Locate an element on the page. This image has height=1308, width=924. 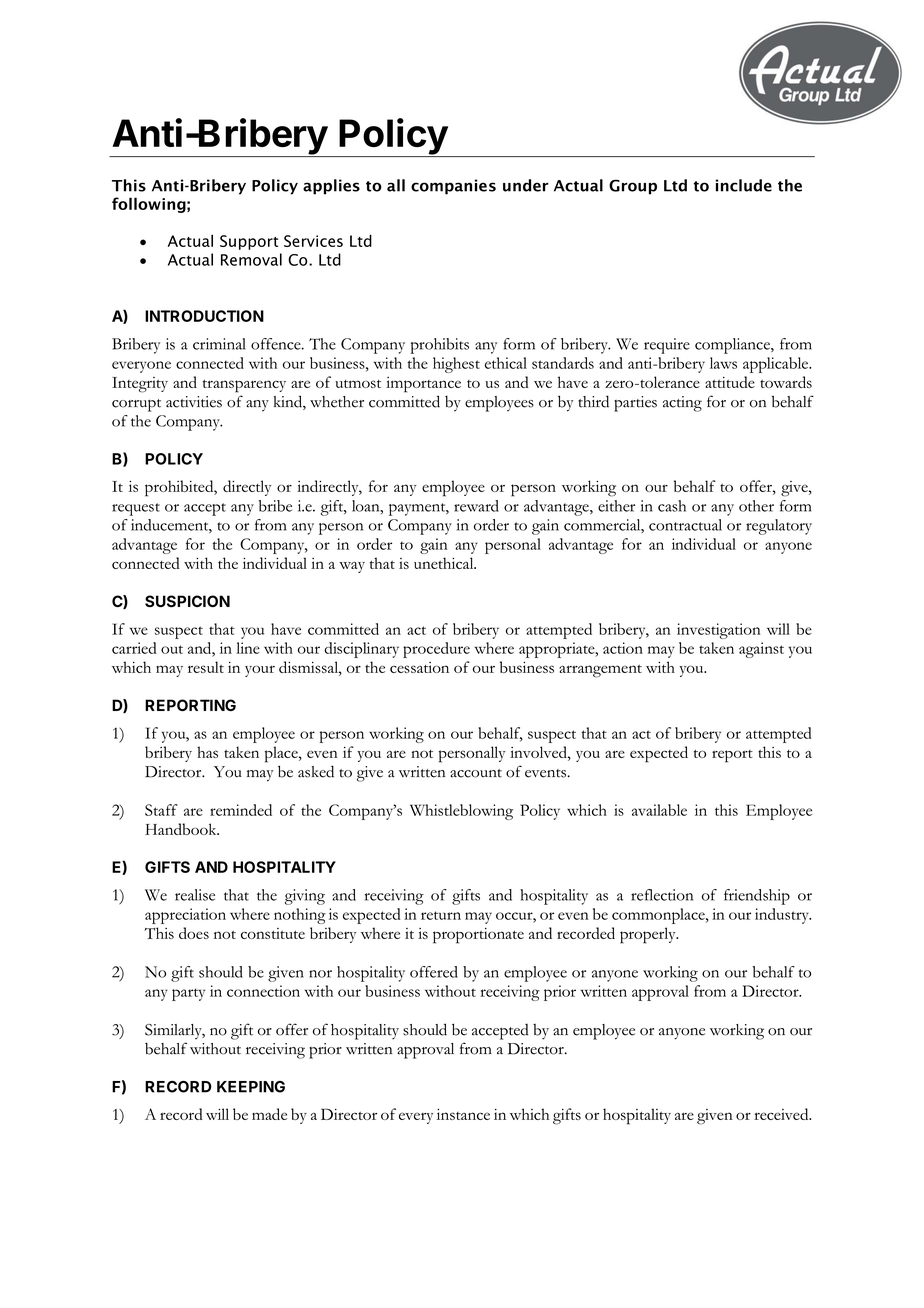
investigation is located at coordinates (719, 631).
